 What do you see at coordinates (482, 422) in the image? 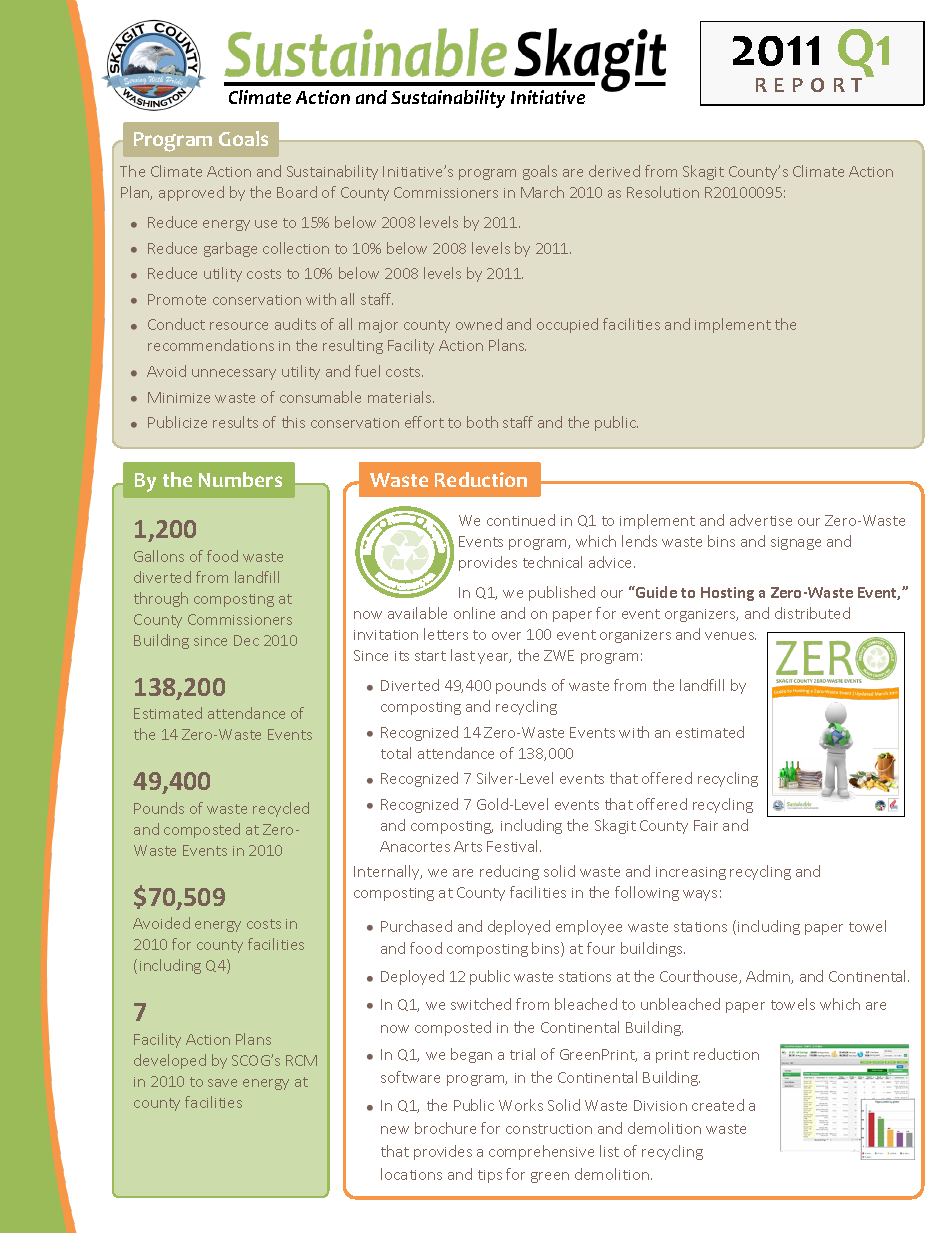
I see `both` at bounding box center [482, 422].
